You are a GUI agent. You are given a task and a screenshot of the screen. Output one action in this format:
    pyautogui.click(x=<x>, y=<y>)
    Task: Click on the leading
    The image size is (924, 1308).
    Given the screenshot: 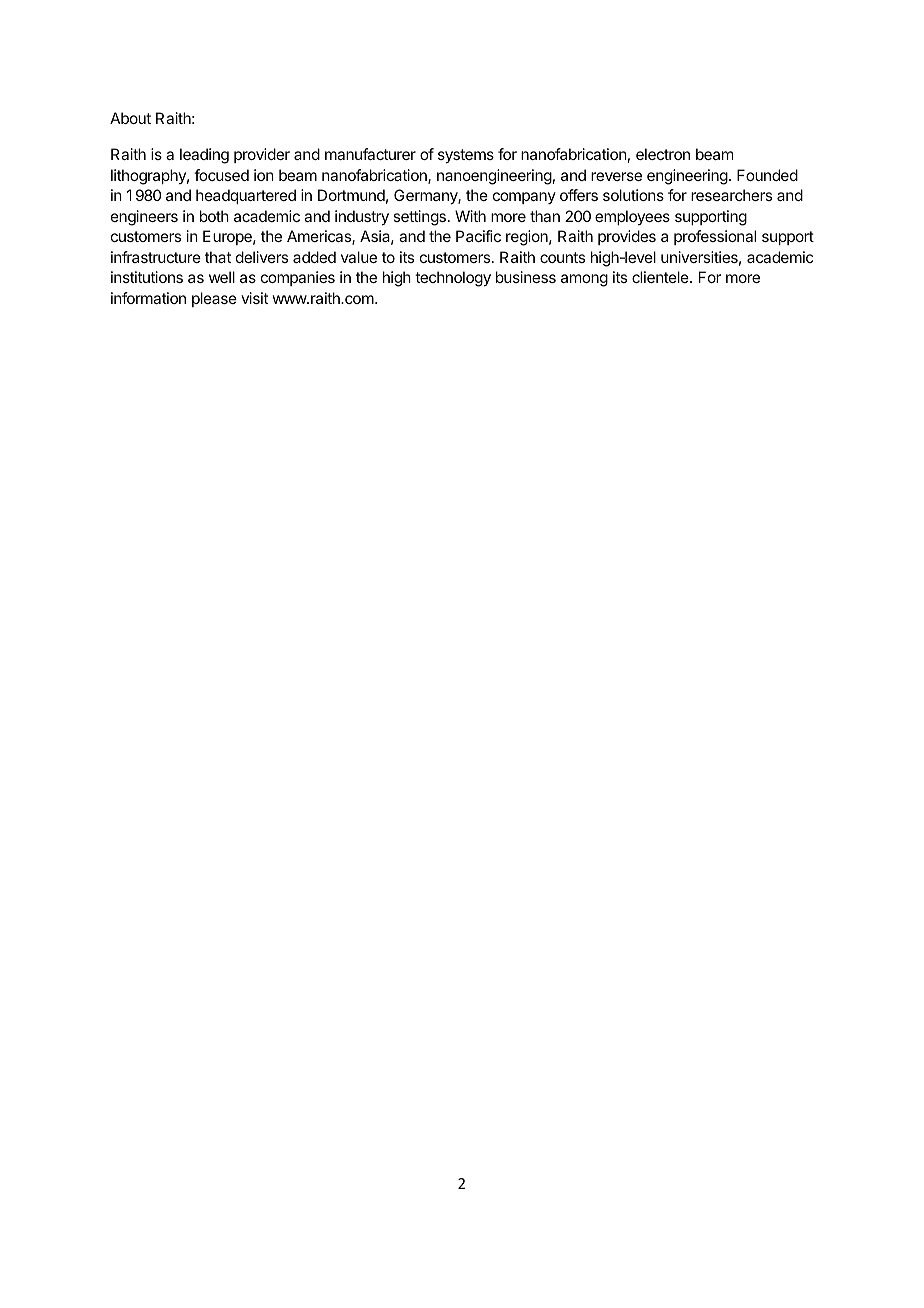 What is the action you would take?
    pyautogui.click(x=204, y=156)
